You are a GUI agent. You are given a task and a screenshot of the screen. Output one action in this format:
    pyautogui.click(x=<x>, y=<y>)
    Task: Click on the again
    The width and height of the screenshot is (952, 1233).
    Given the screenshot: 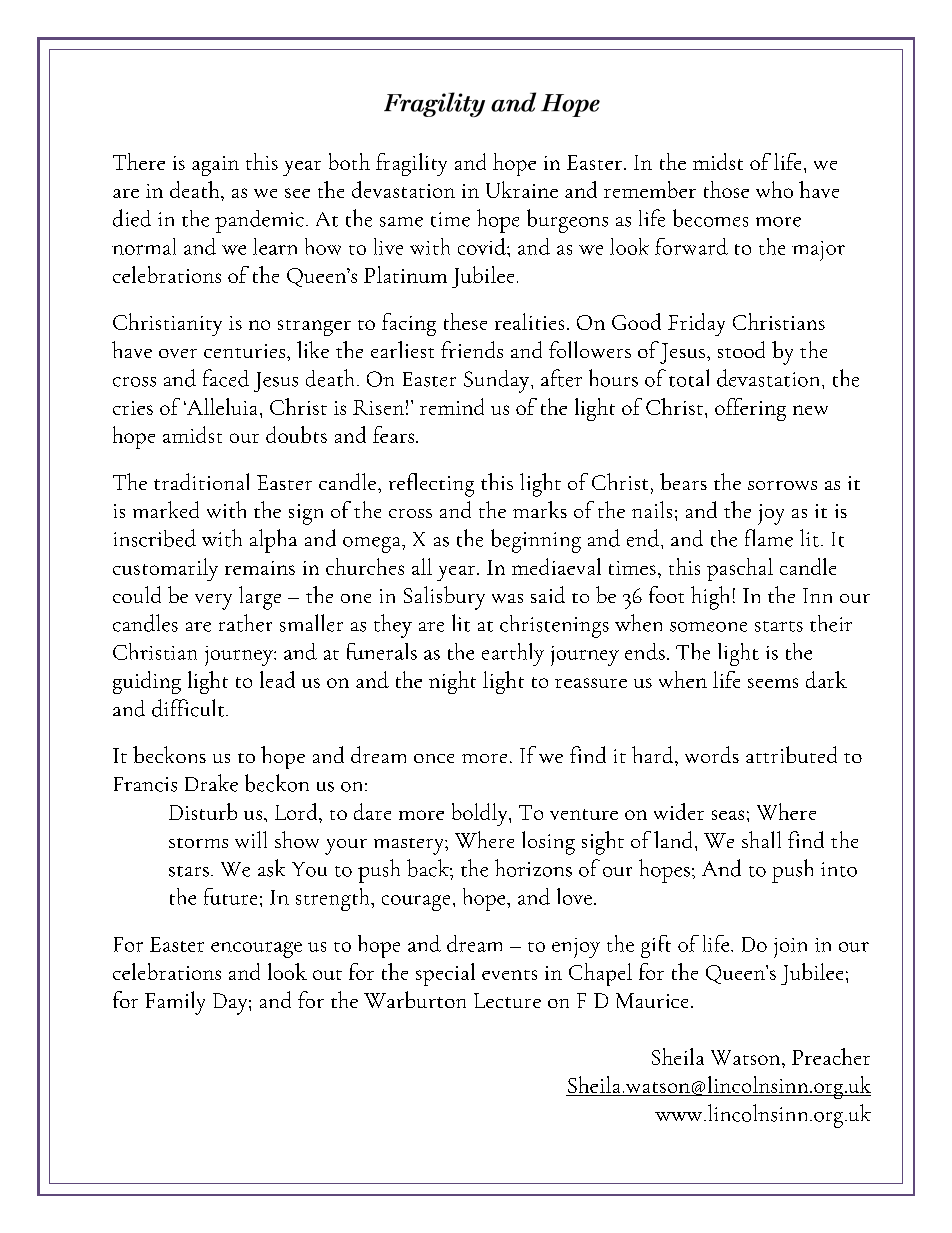 What is the action you would take?
    pyautogui.click(x=215, y=166)
